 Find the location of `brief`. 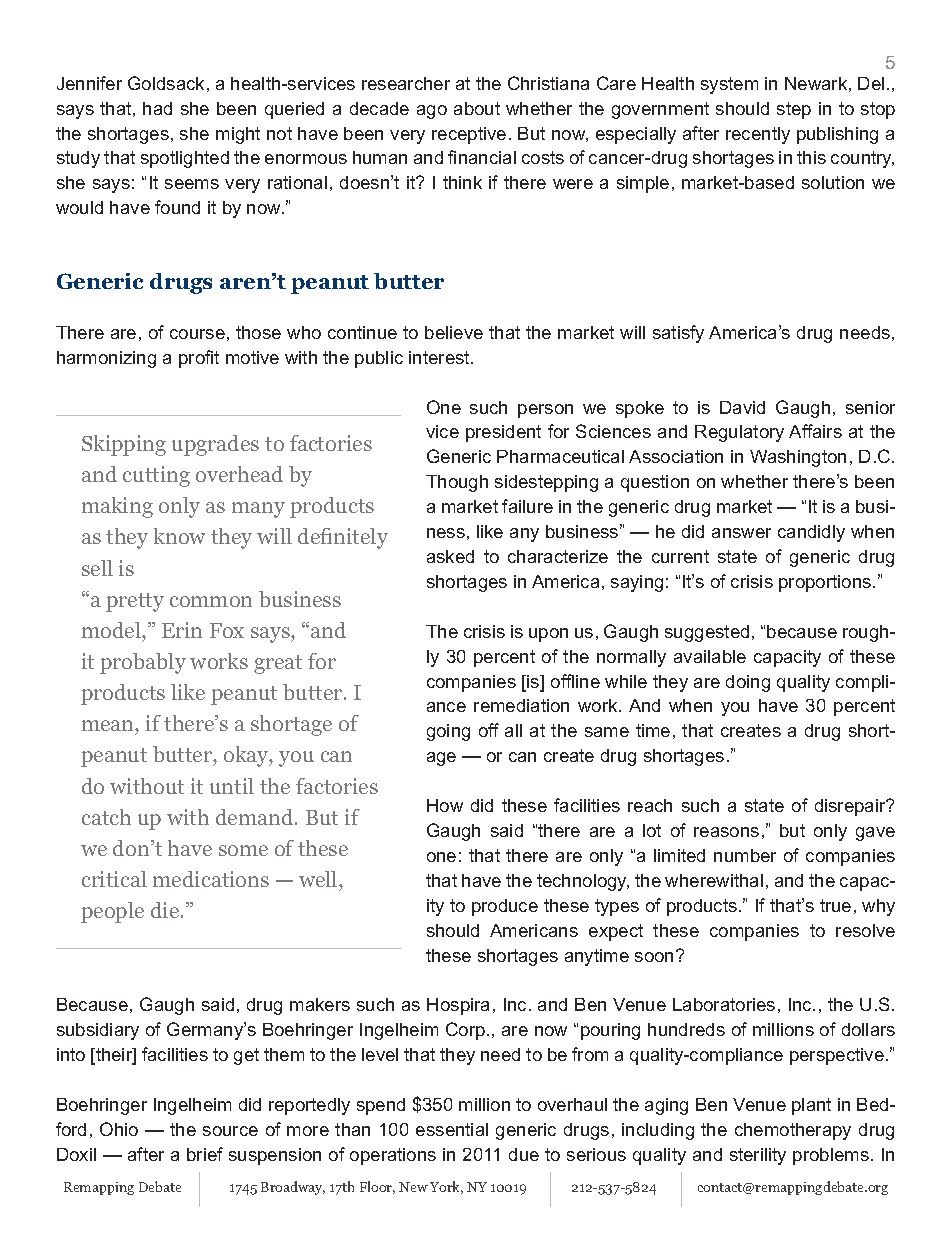

brief is located at coordinates (205, 1154).
